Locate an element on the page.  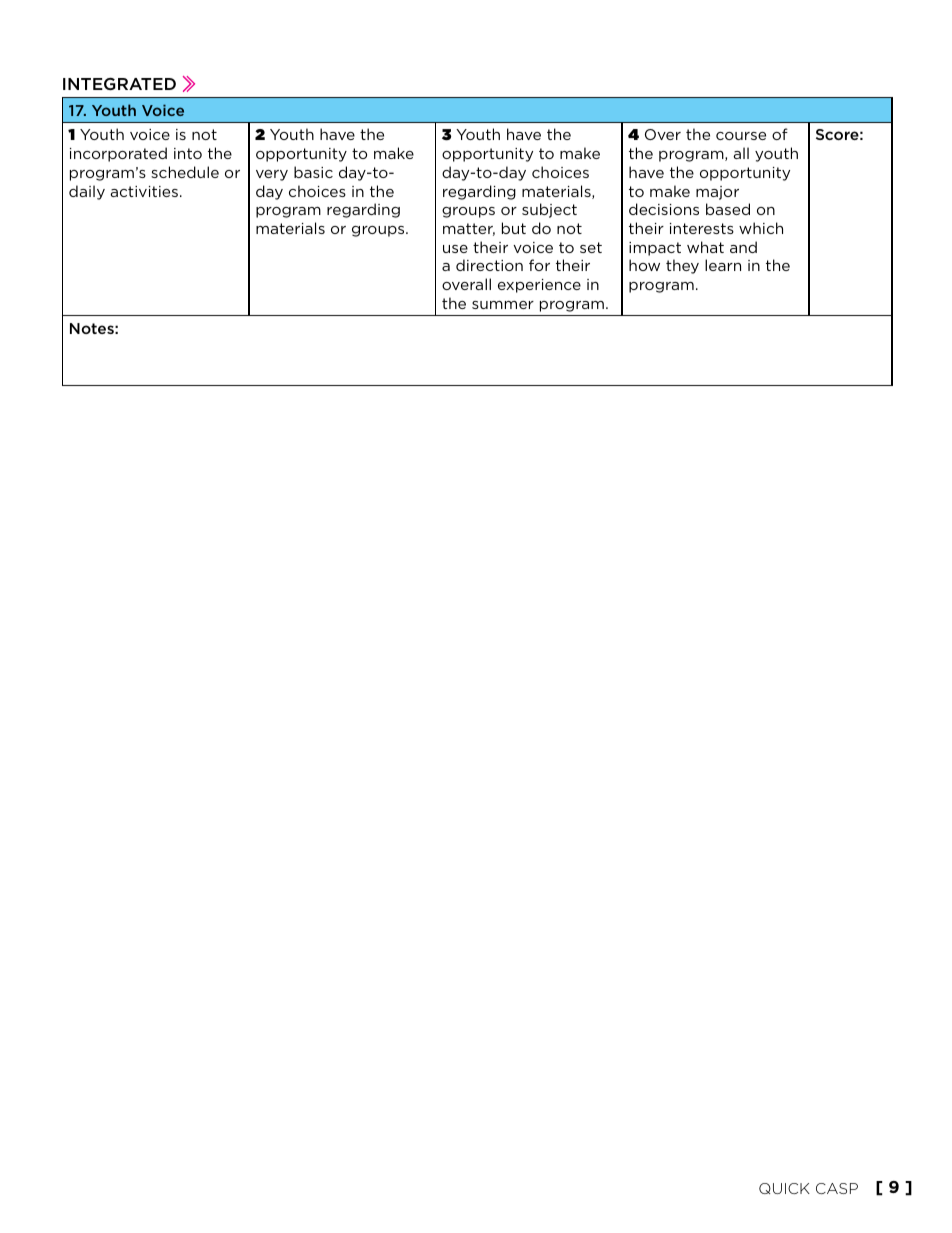
basic is located at coordinates (313, 172).
